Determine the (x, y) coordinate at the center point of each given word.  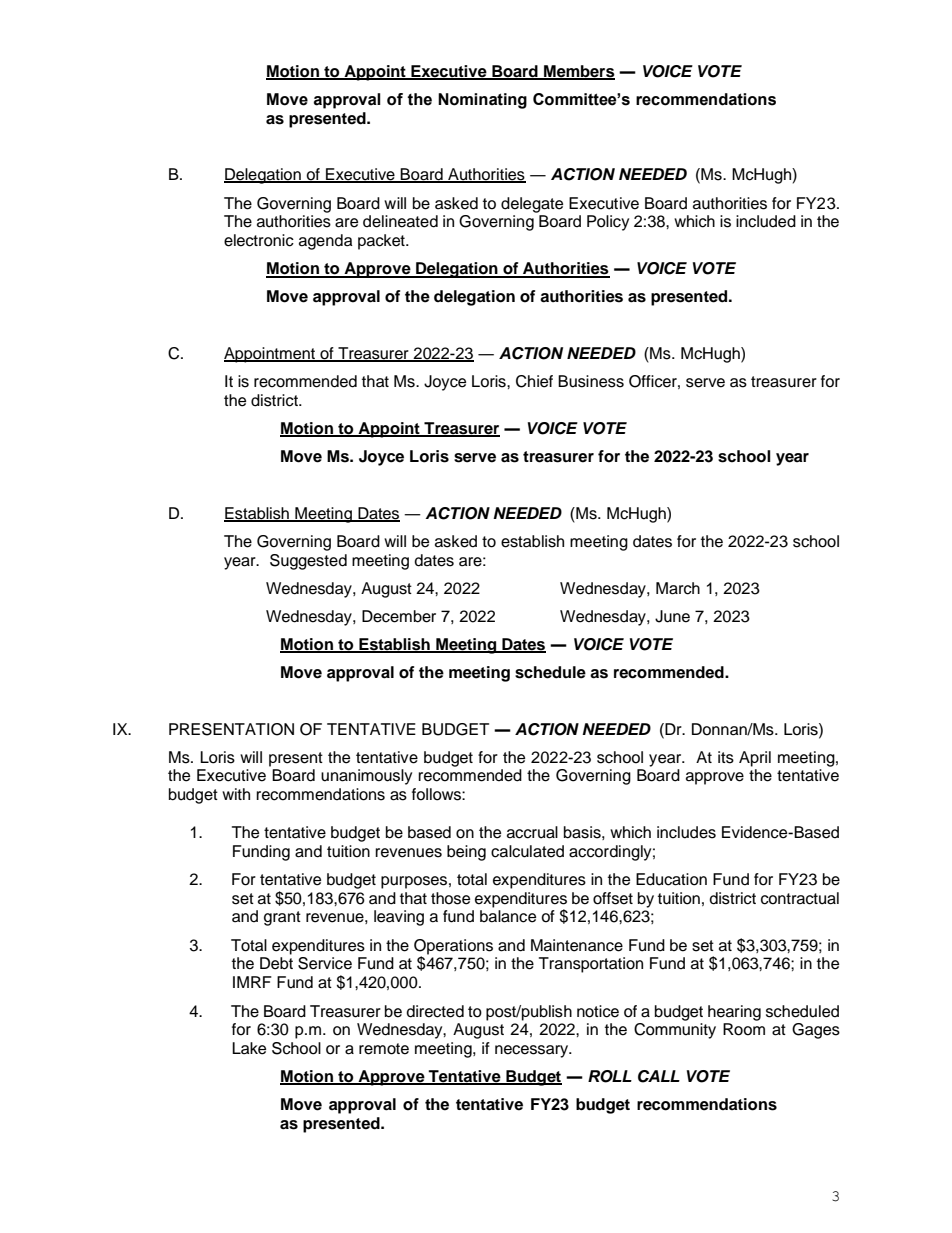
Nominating (482, 101)
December (399, 616)
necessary (533, 1051)
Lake (249, 1048)
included (766, 221)
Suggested (308, 562)
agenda (326, 242)
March (678, 588)
